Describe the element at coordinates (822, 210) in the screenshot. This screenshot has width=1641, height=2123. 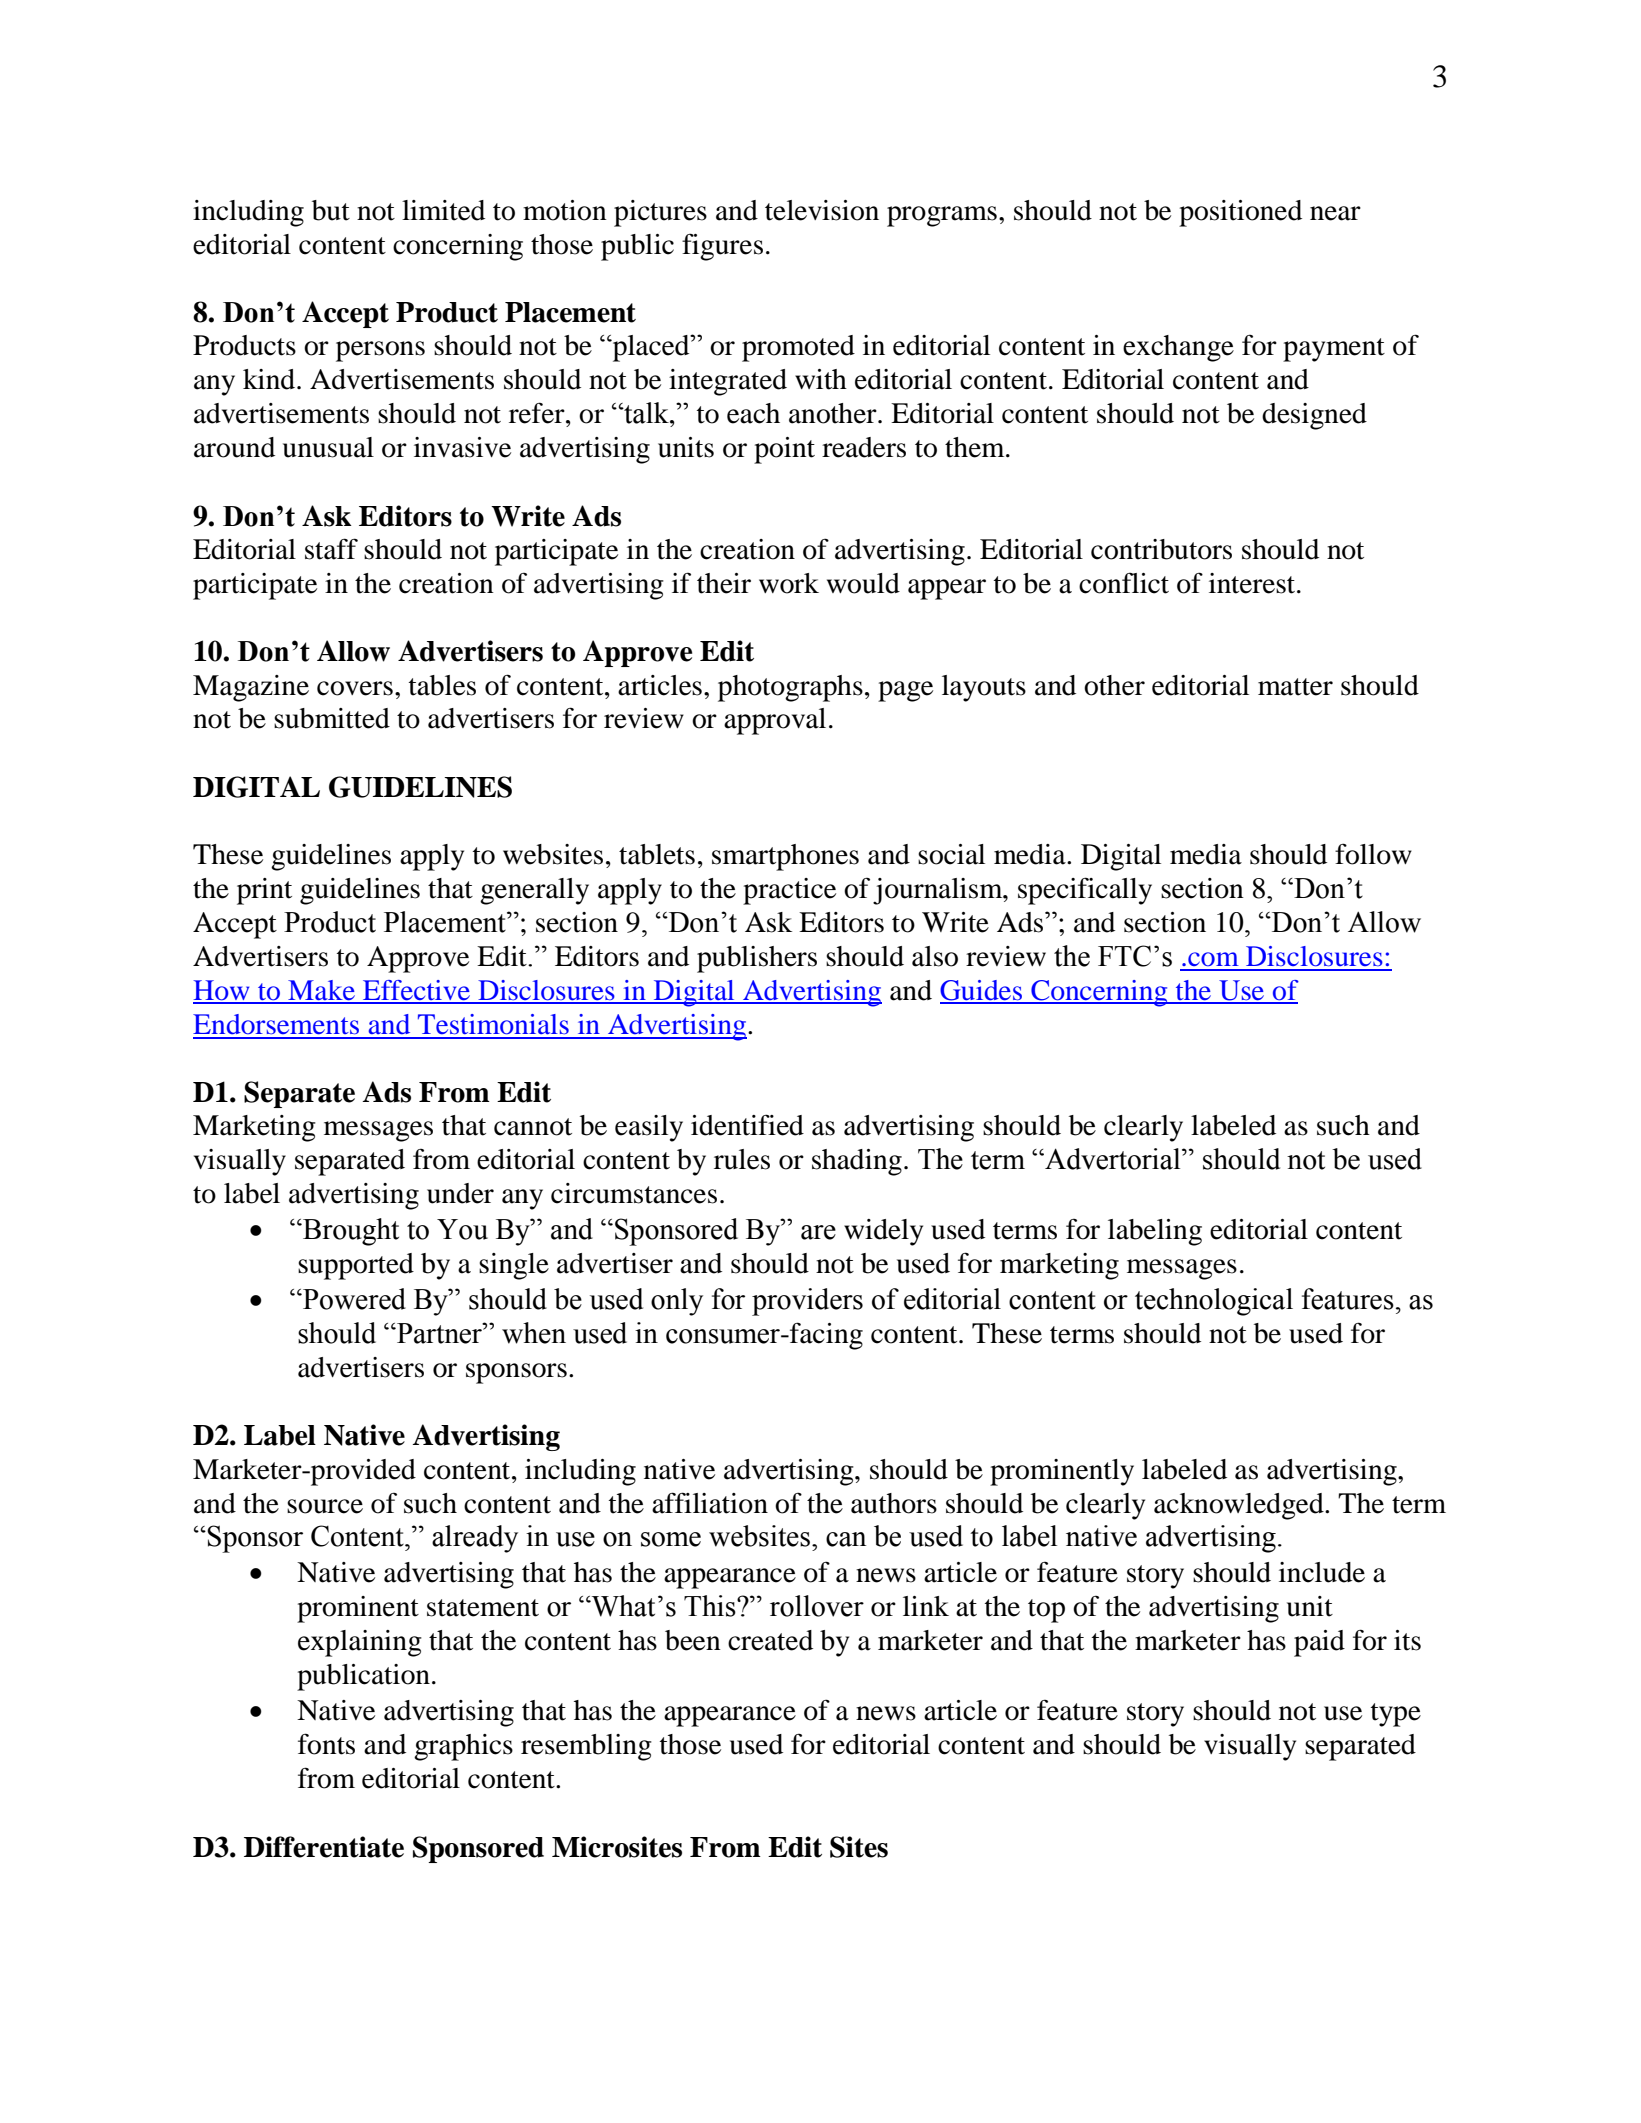
I see `television` at that location.
